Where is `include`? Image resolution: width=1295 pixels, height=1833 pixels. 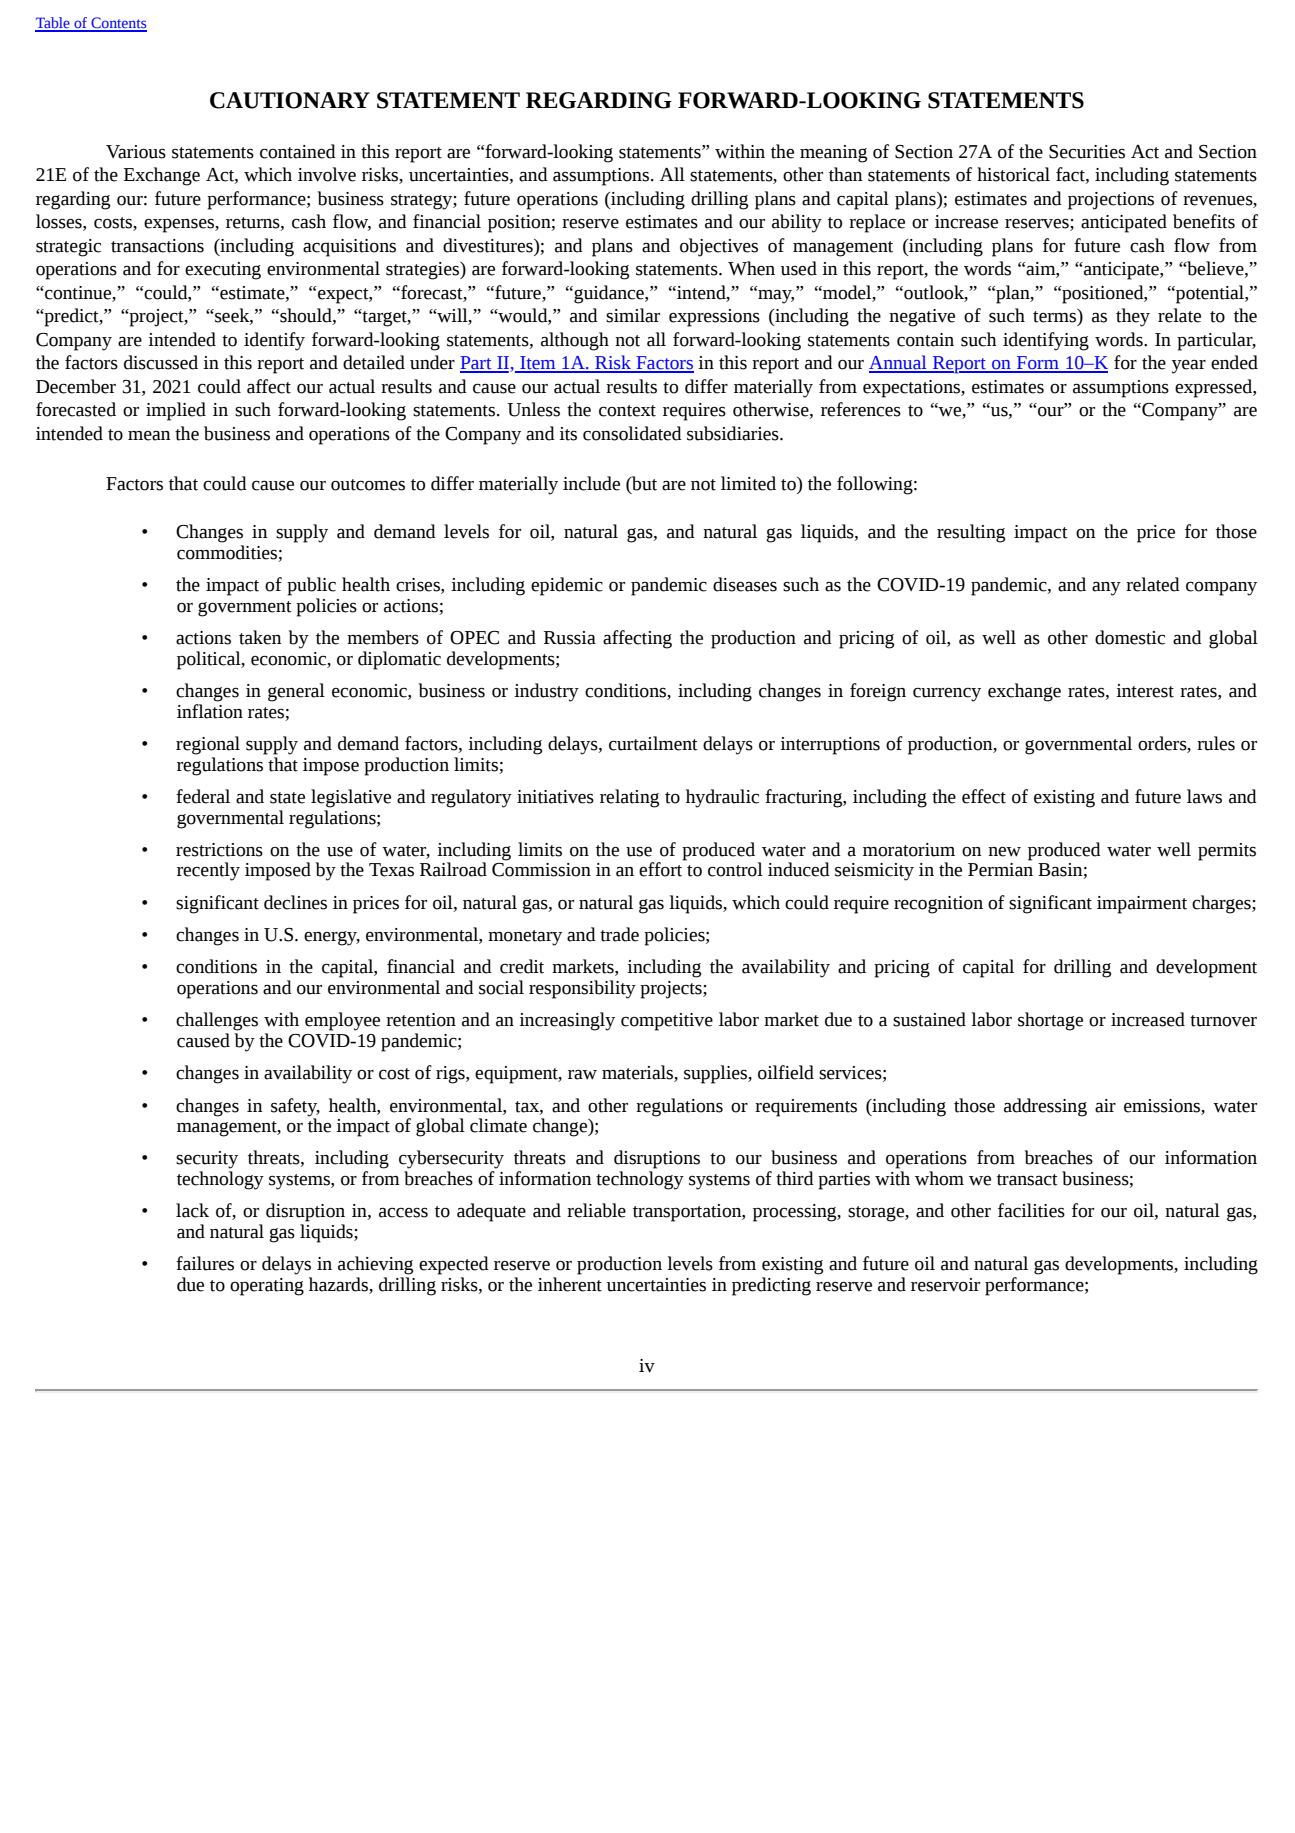
include is located at coordinates (591, 483).
